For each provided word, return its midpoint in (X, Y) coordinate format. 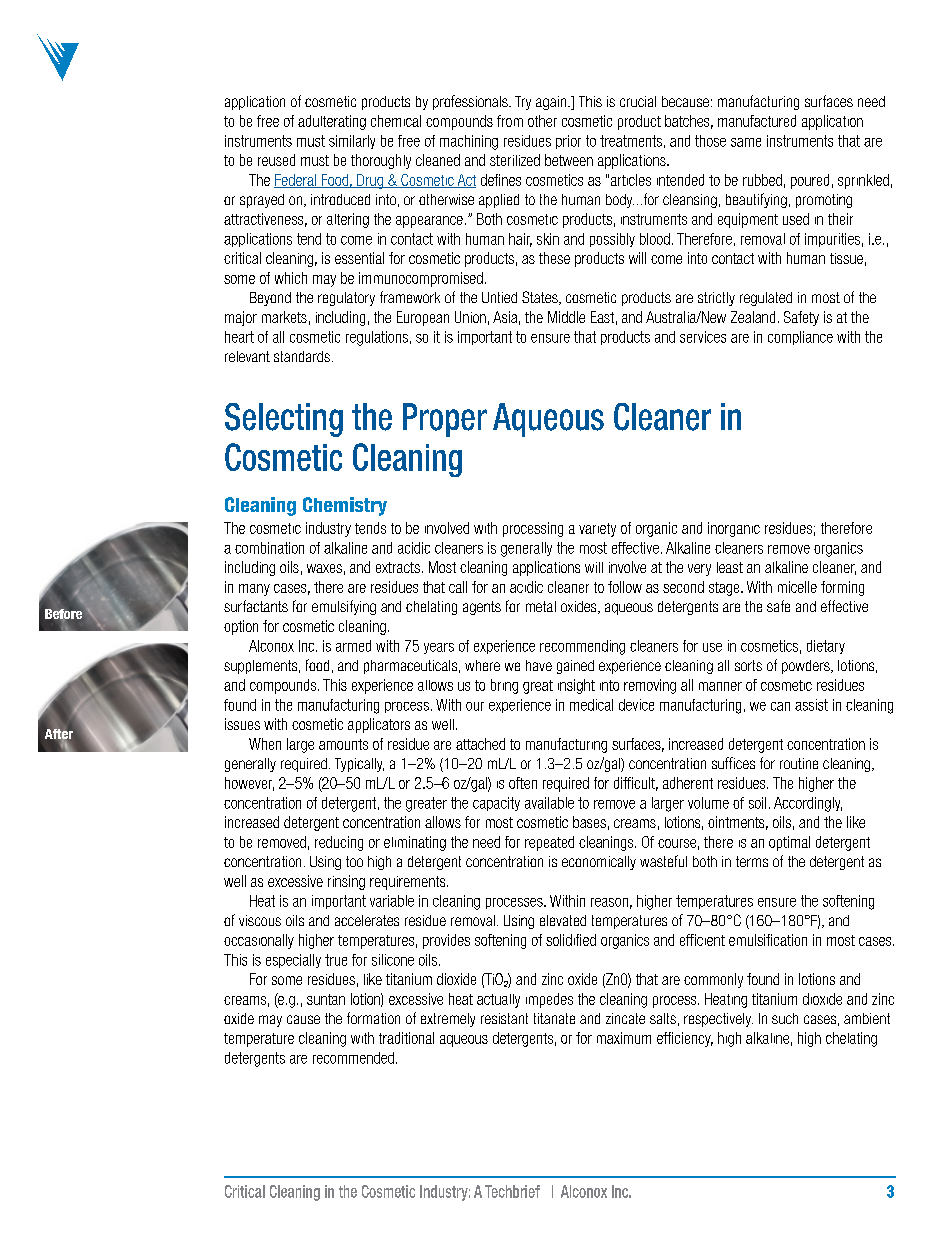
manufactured (757, 121)
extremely (448, 1020)
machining (469, 142)
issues (242, 724)
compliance (800, 338)
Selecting (284, 420)
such (785, 1018)
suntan (326, 999)
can (780, 706)
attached (480, 744)
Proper (445, 420)
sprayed (262, 201)
